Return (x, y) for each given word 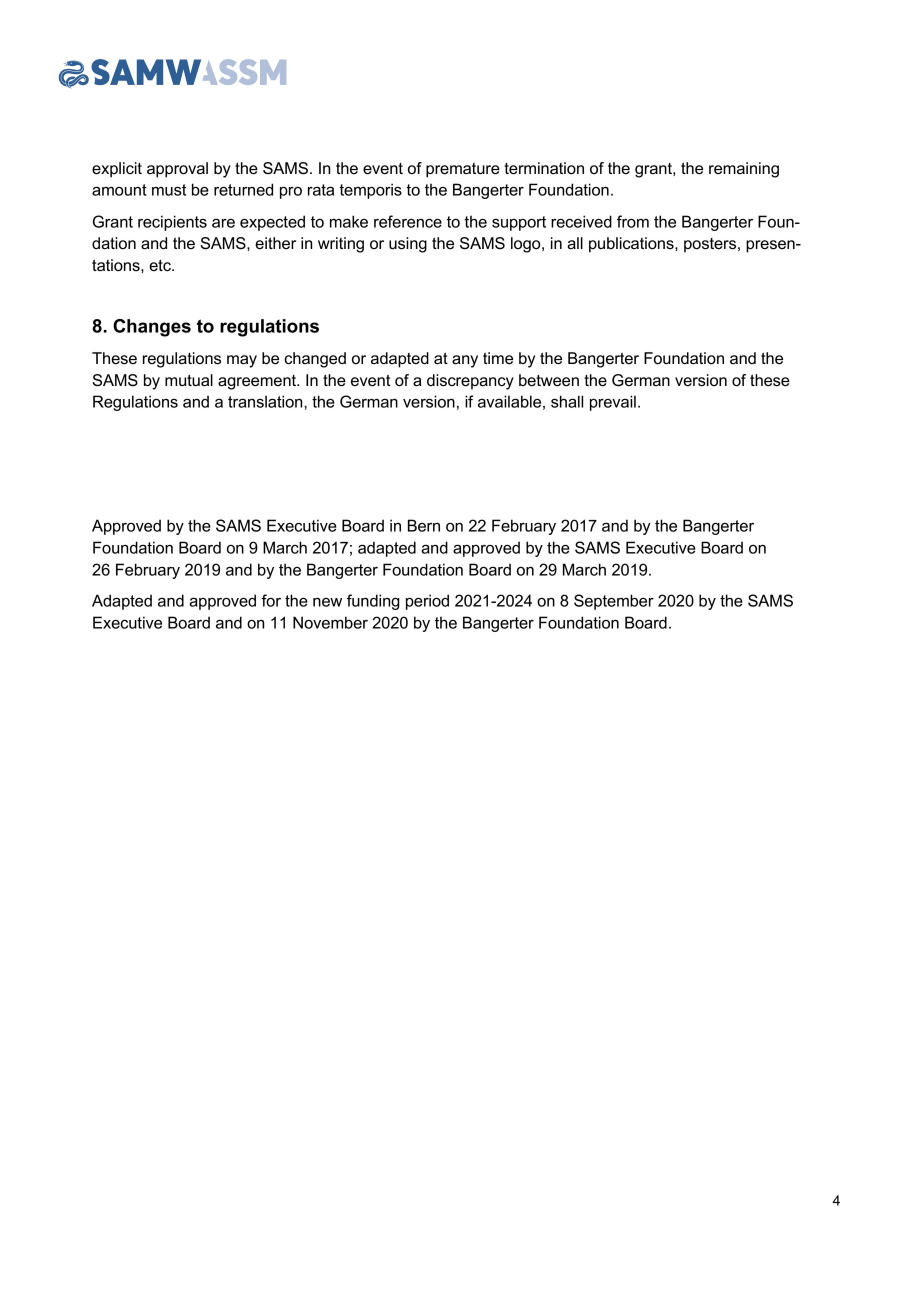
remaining (744, 170)
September (614, 602)
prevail (613, 403)
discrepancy (470, 382)
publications (632, 245)
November (330, 622)
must (169, 190)
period (427, 602)
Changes (152, 328)
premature (463, 170)
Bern (424, 525)
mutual (189, 380)
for (271, 600)
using (408, 245)
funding (373, 602)
